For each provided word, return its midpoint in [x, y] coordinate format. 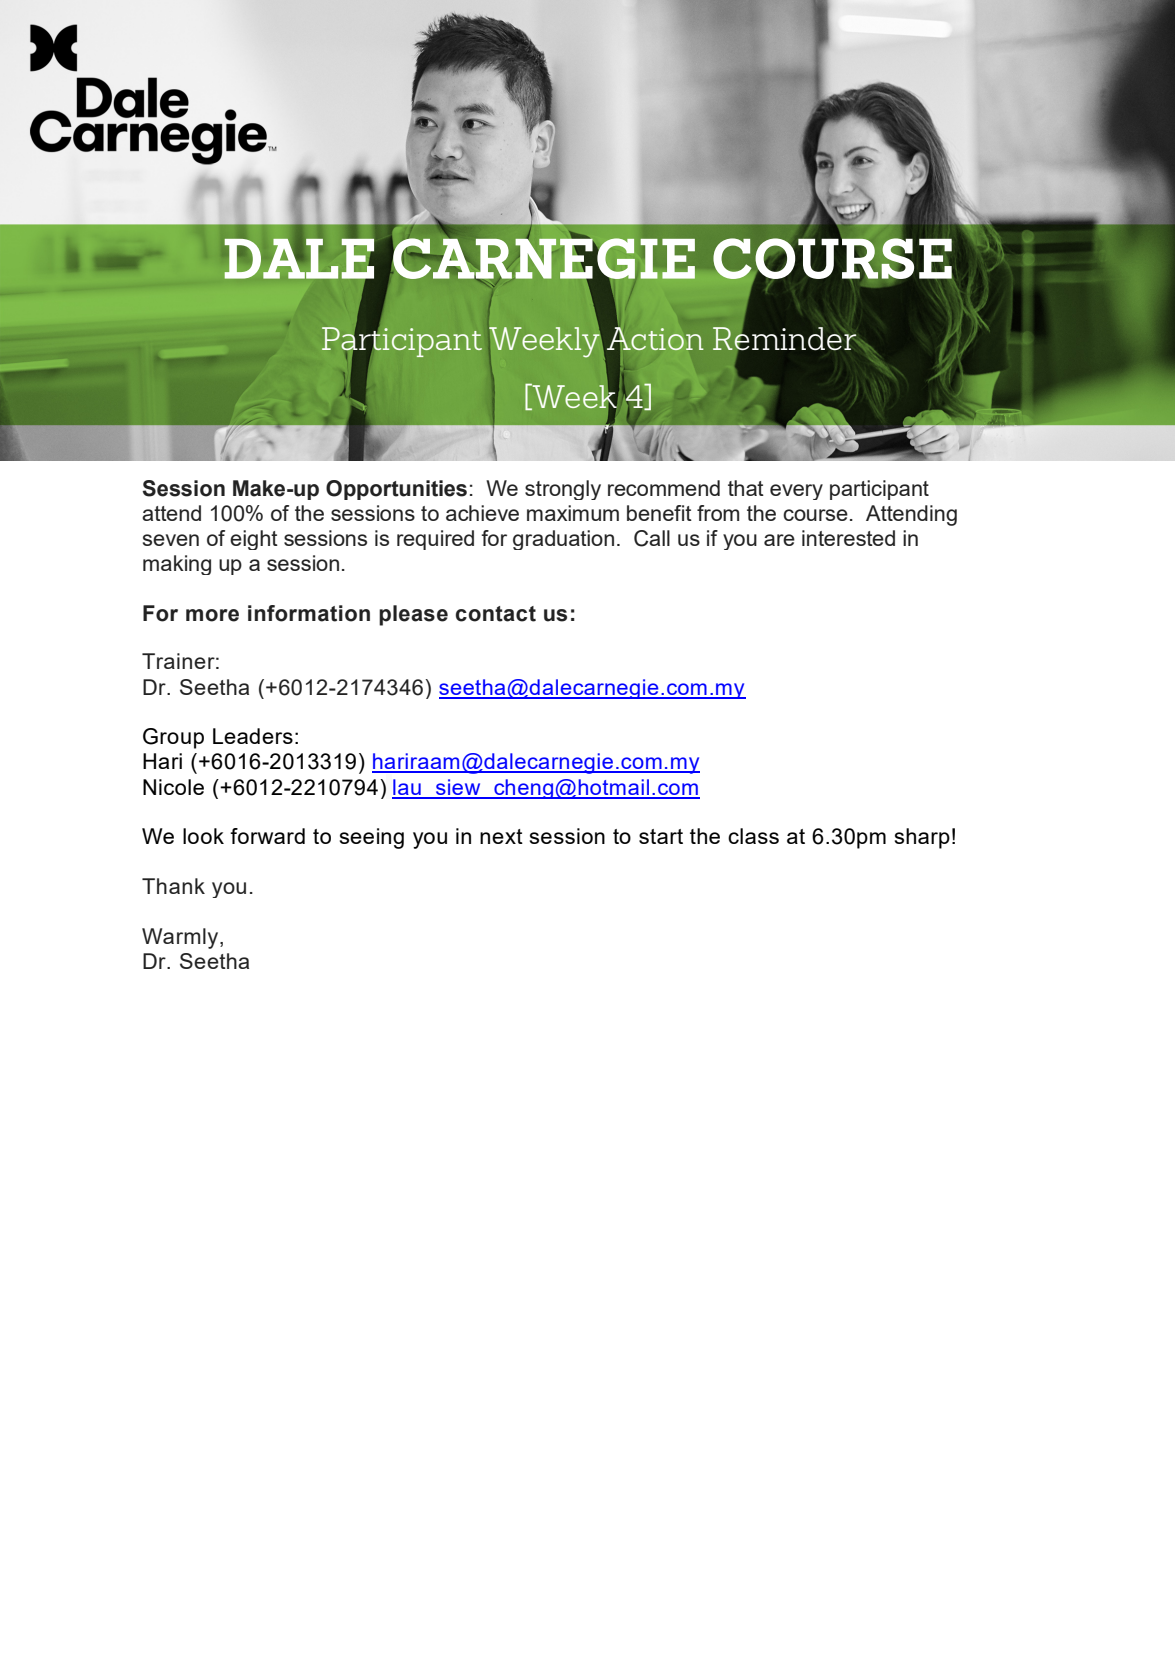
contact [496, 614]
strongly [563, 490]
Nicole [173, 787]
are [779, 540]
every [796, 492]
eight [254, 540]
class [753, 836]
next [501, 836]
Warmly [181, 938]
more [212, 615]
